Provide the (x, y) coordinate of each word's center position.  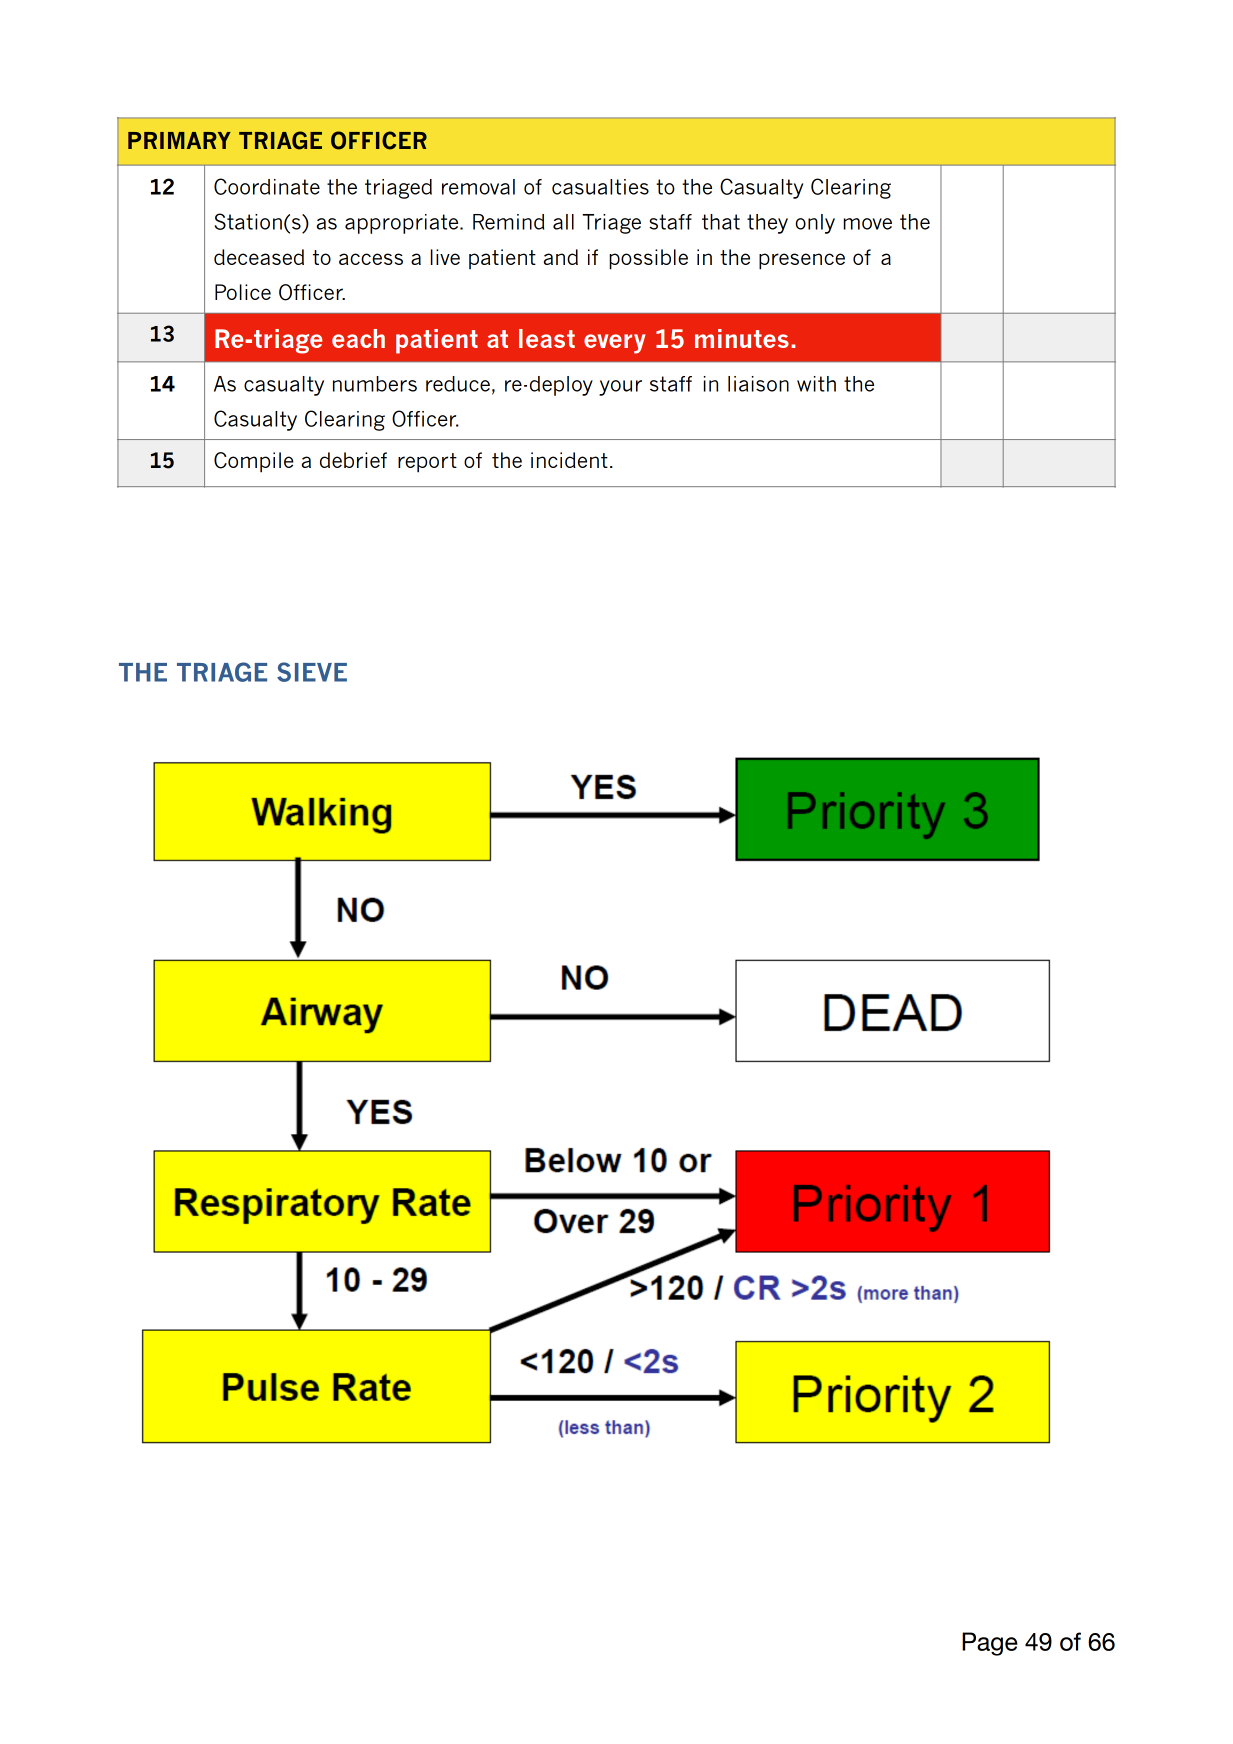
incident (569, 460)
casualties (600, 187)
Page (990, 1644)
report (427, 463)
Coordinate (267, 186)
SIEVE (312, 672)
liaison (758, 384)
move (867, 224)
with (816, 384)
